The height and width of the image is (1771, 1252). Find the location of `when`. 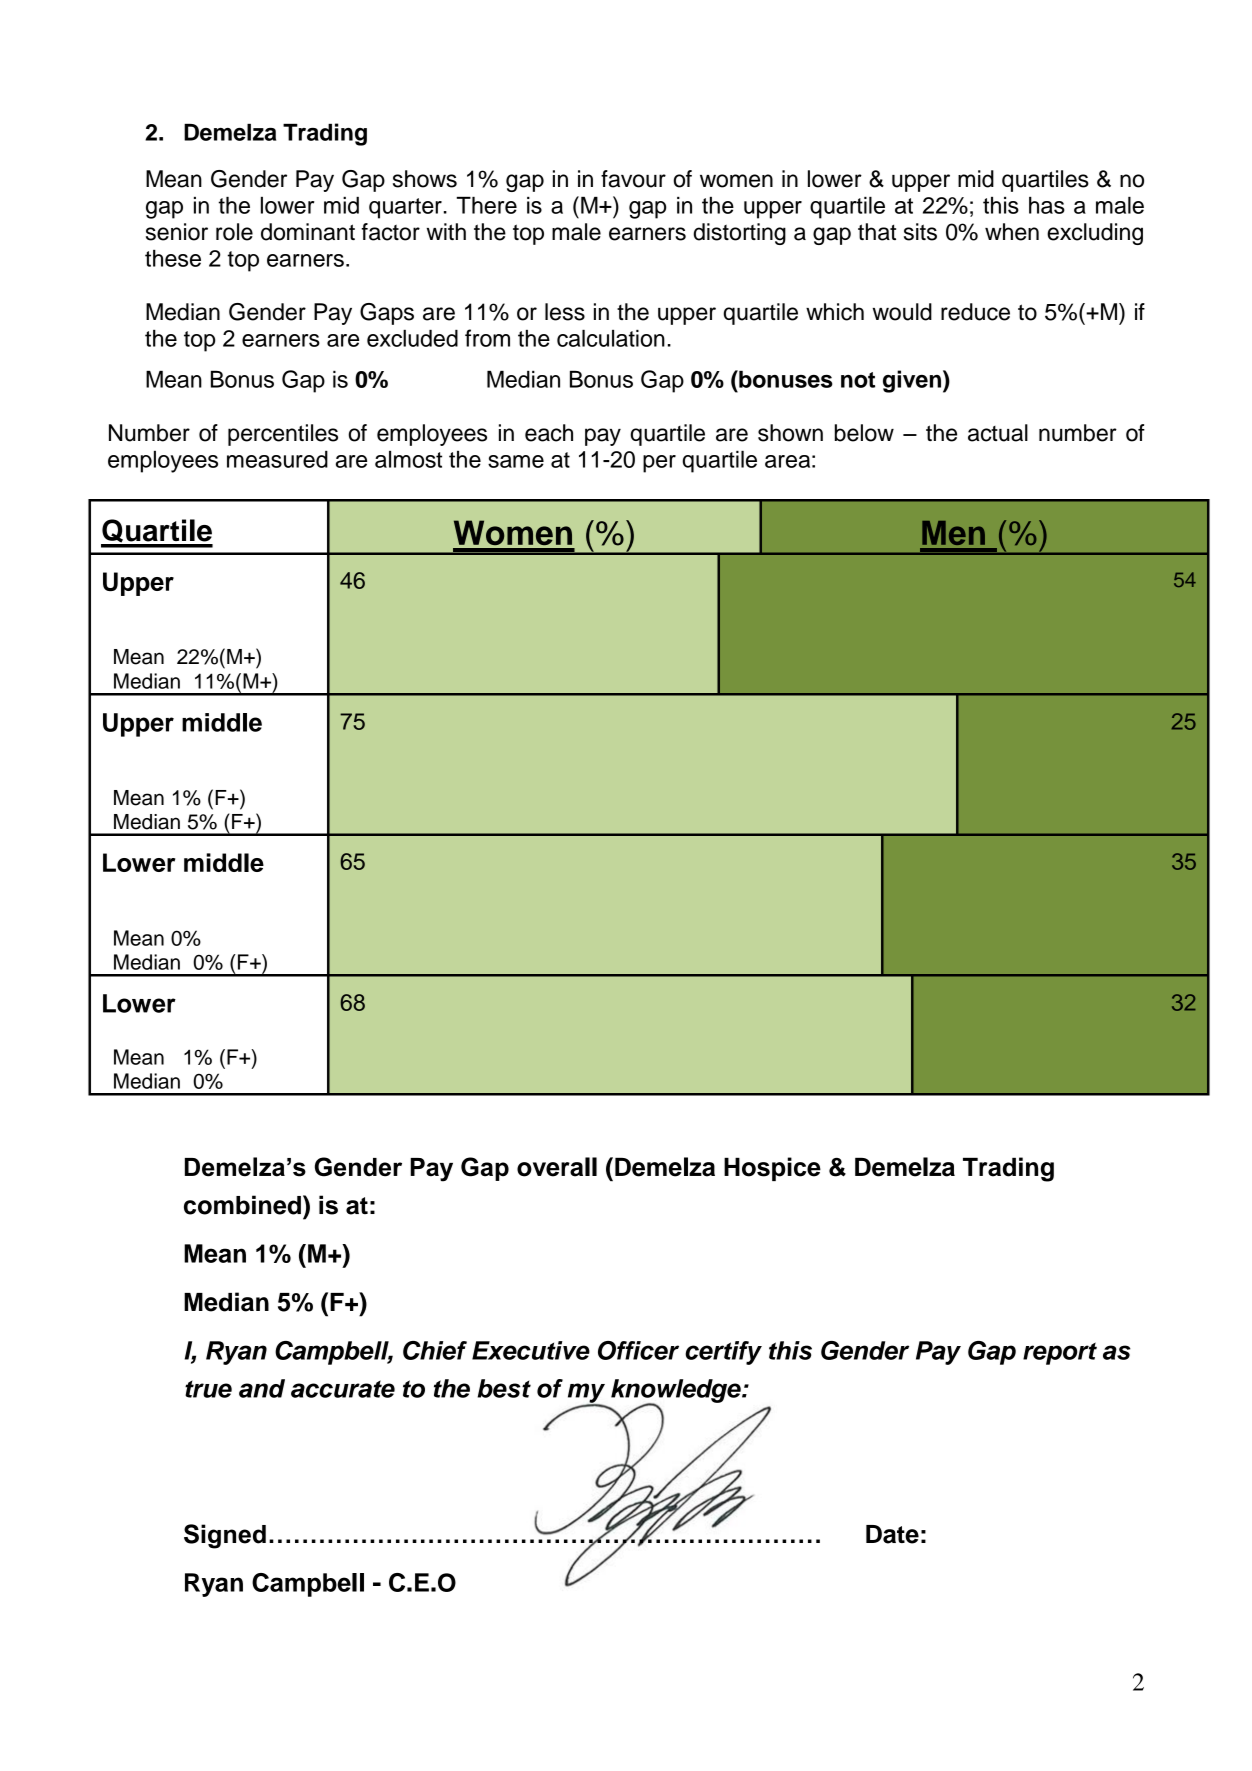

when is located at coordinates (1012, 232).
